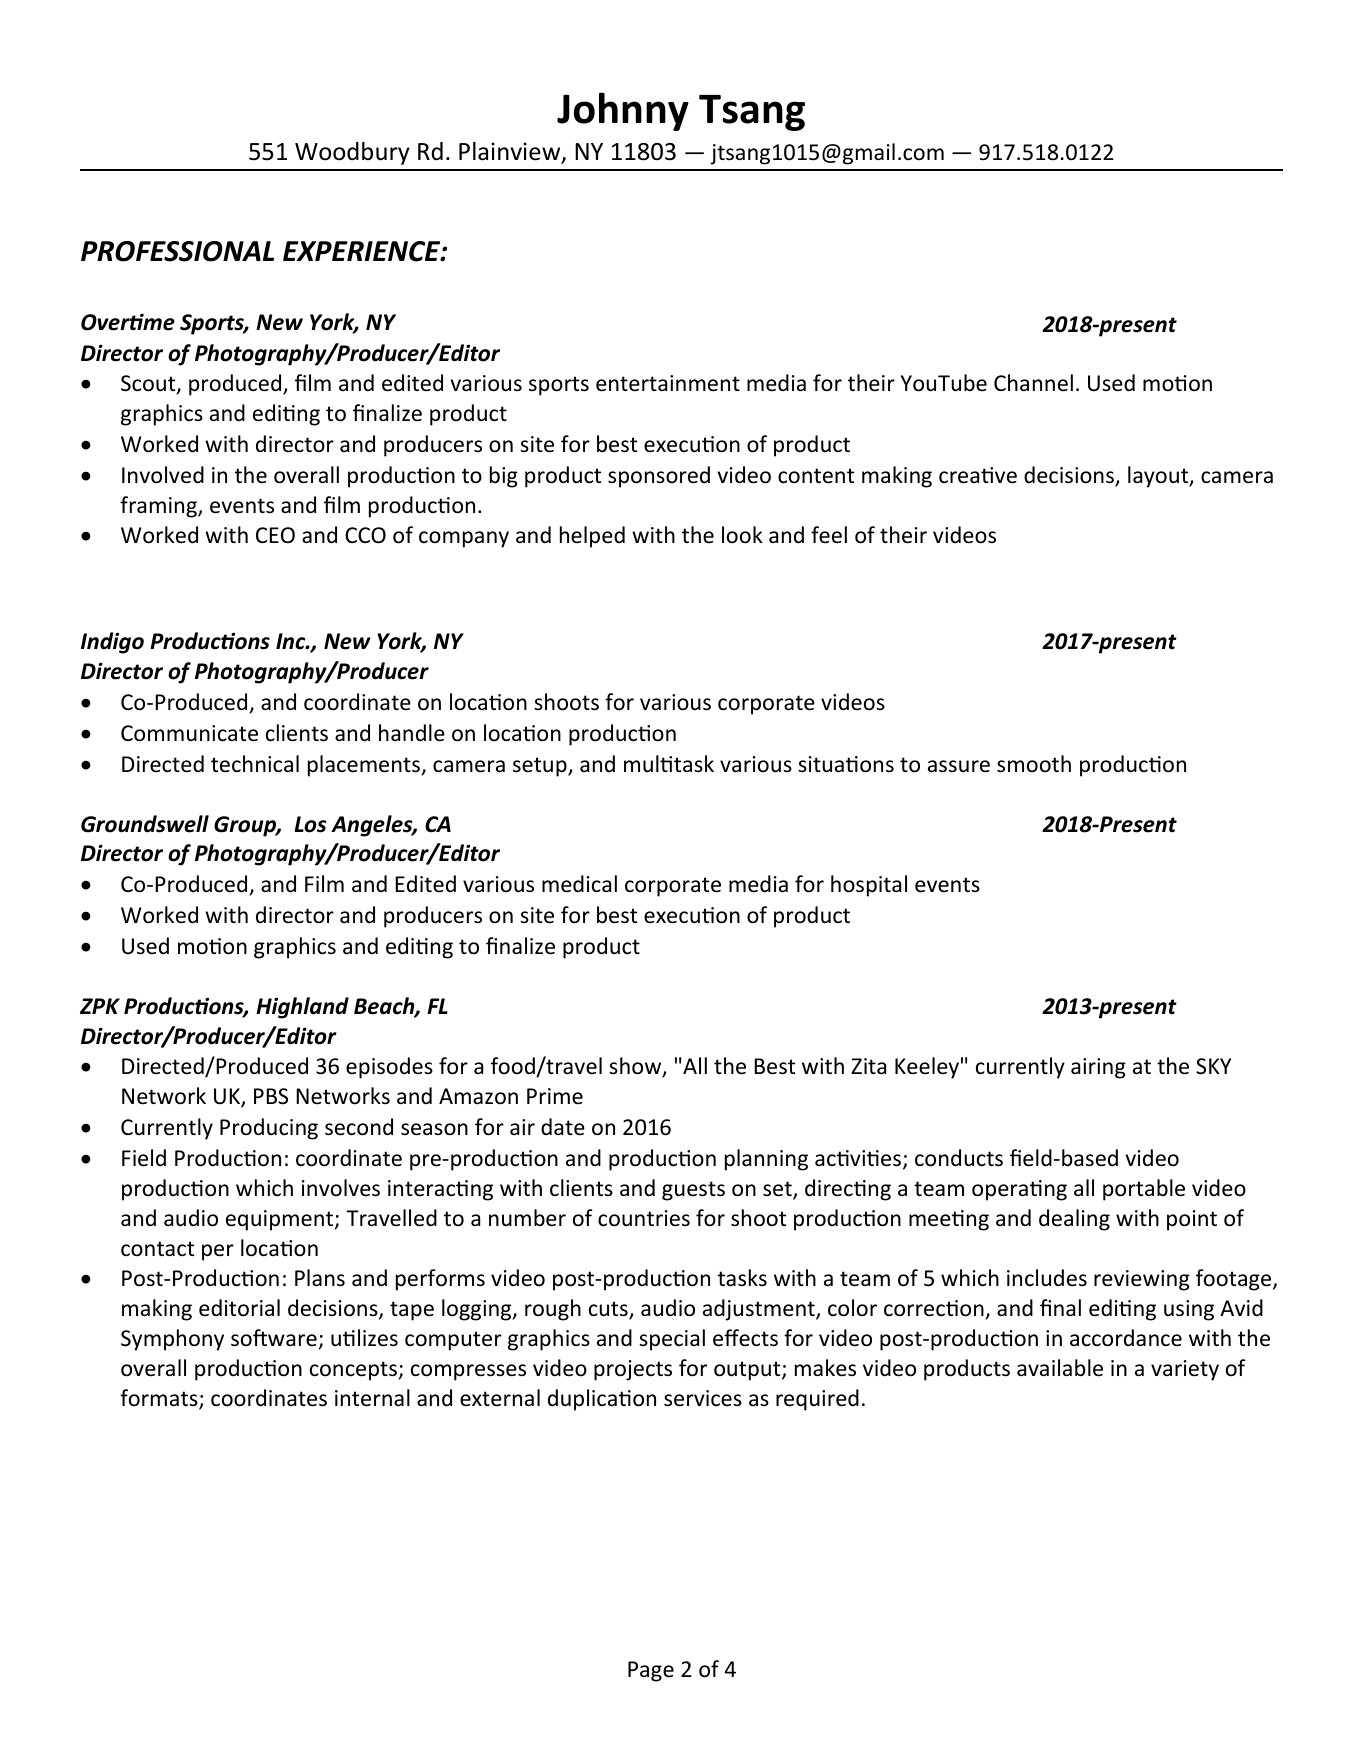  Describe the element at coordinates (269, 1129) in the page. I see `Producing` at that location.
